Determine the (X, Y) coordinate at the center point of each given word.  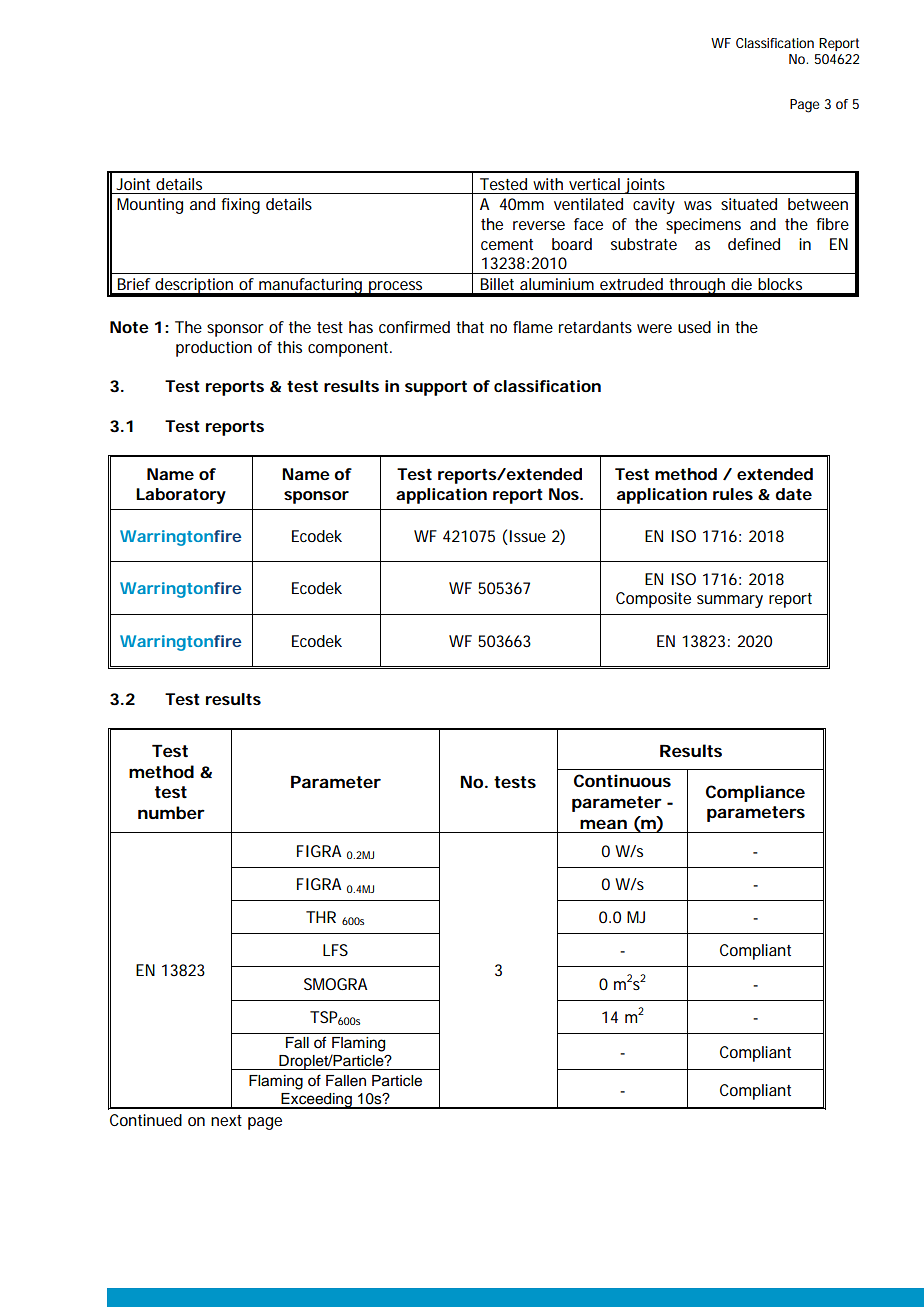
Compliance (755, 793)
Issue (526, 537)
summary (730, 601)
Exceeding (316, 1101)
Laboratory (181, 496)
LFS (335, 950)
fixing (240, 206)
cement (507, 244)
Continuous (622, 780)
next (226, 1120)
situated (749, 204)
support (436, 388)
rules (733, 494)
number (171, 812)
